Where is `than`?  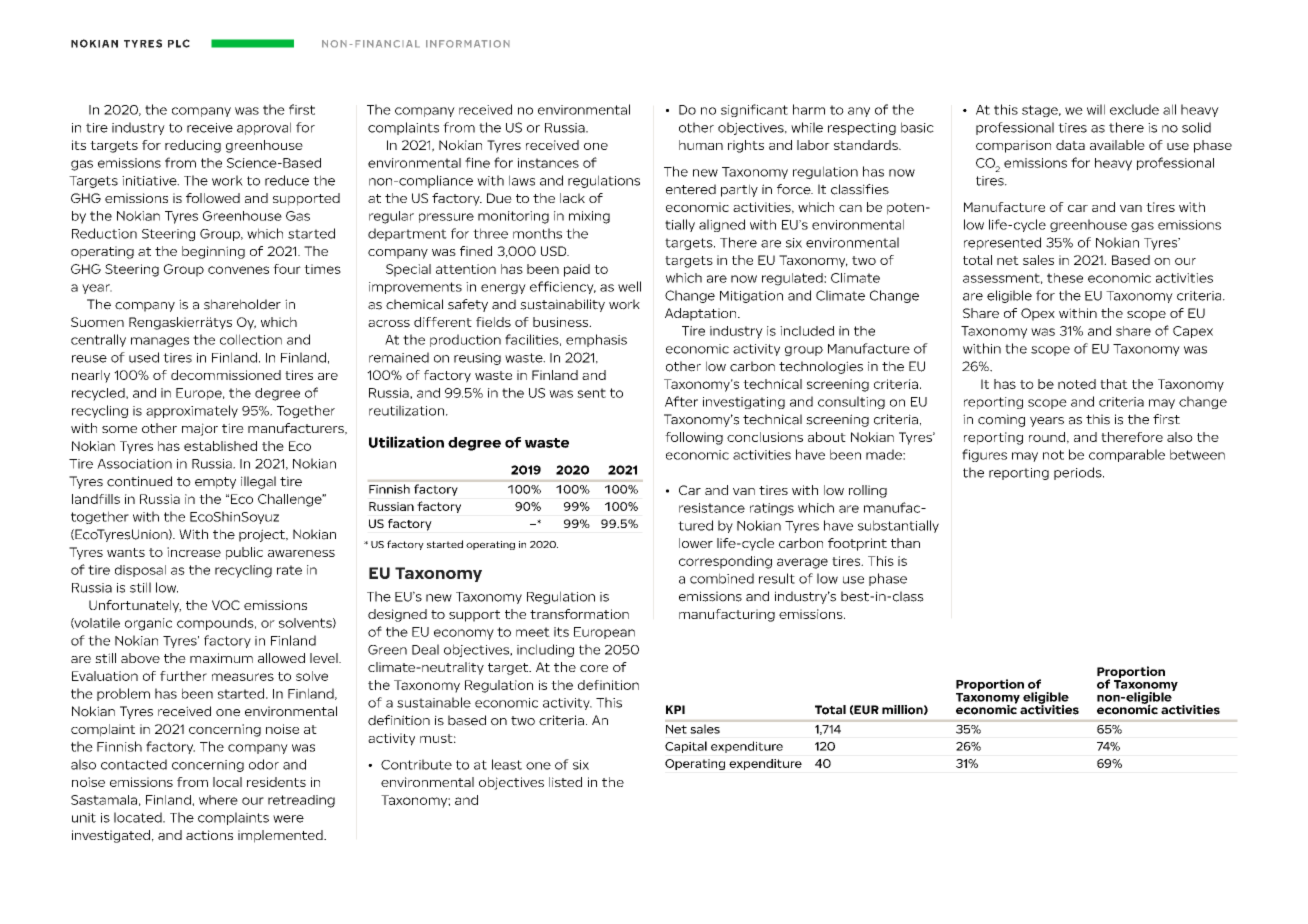 than is located at coordinates (905, 543).
